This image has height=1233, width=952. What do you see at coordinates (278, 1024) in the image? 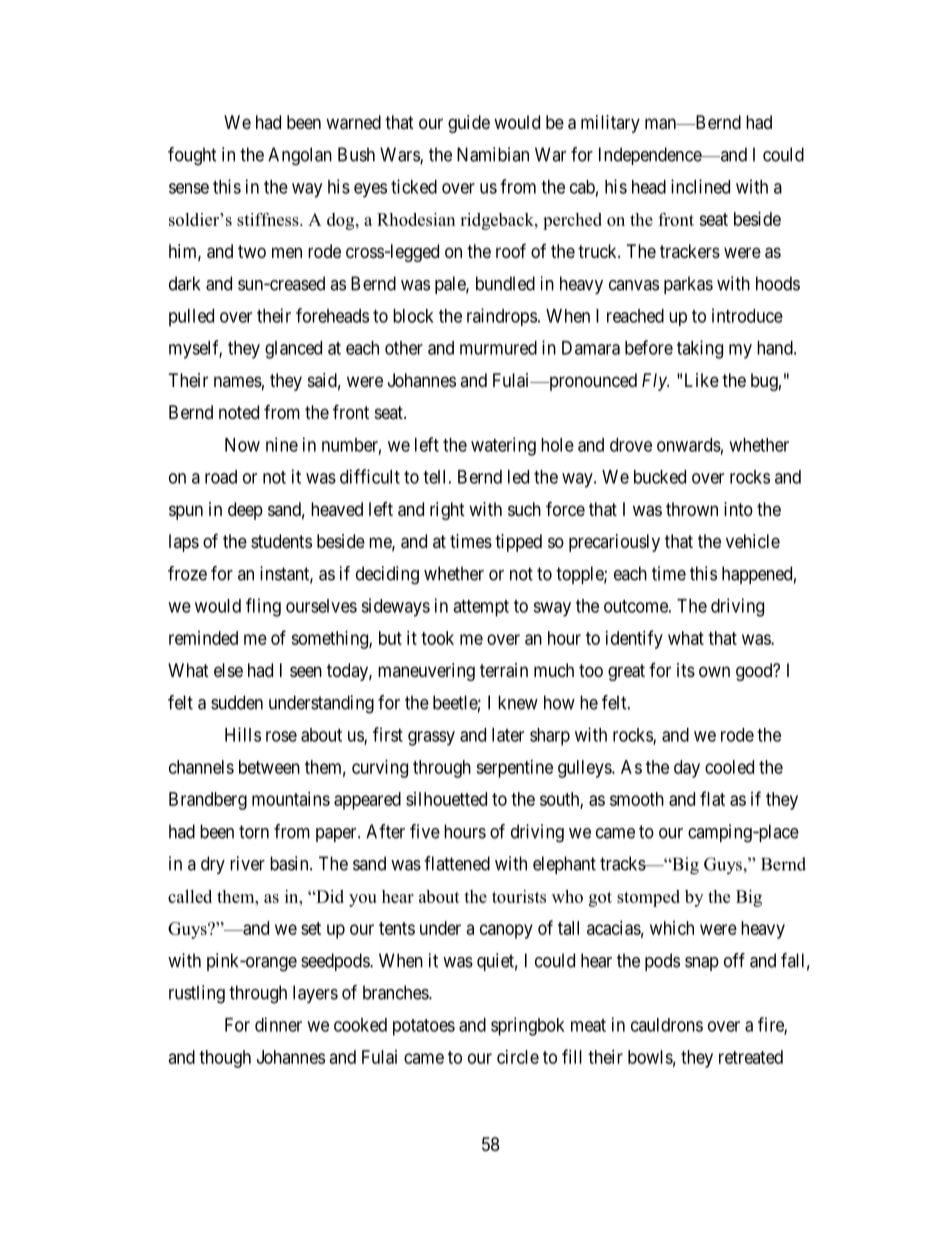
I see `dinner` at bounding box center [278, 1024].
